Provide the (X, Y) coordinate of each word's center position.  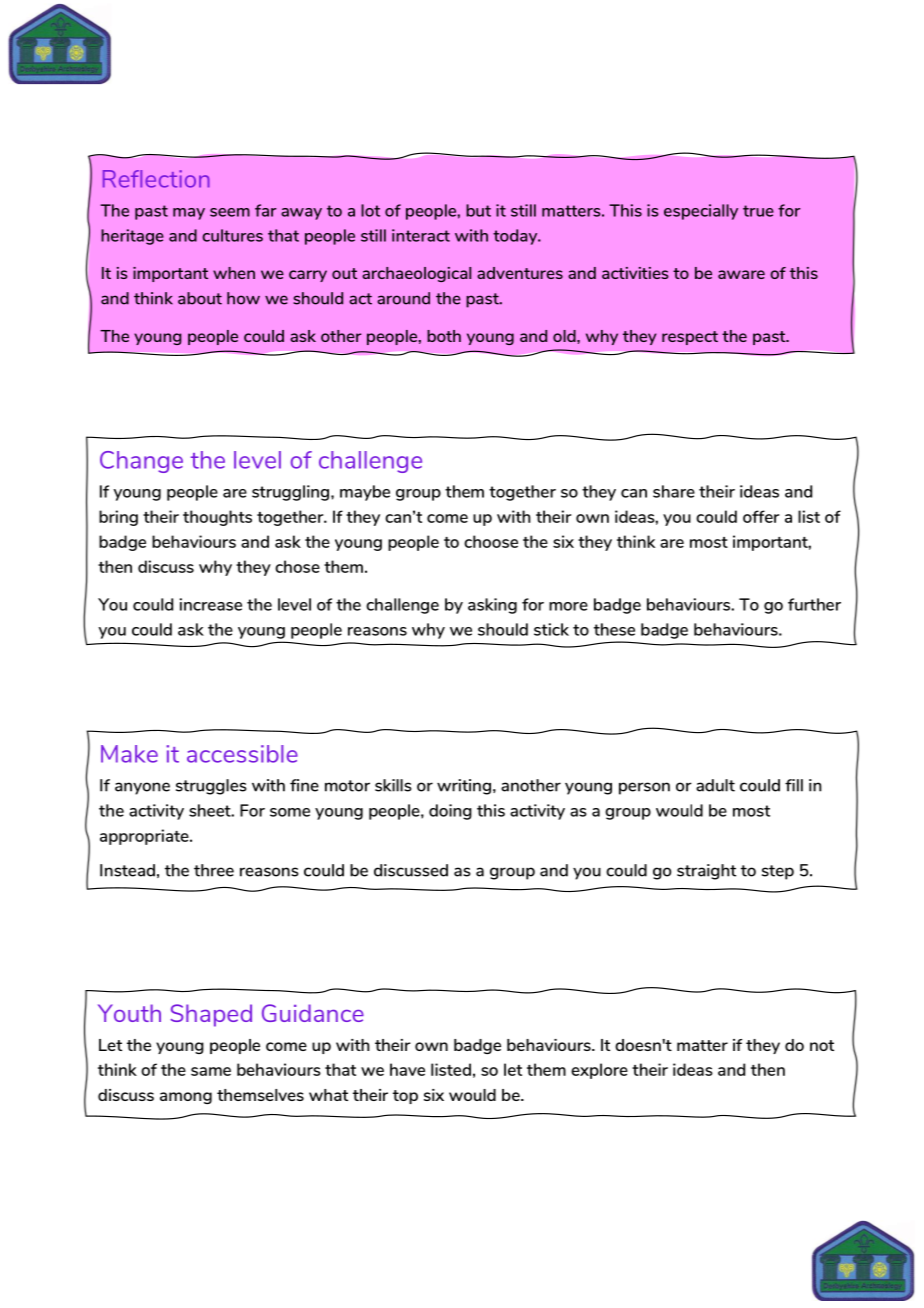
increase (211, 604)
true (758, 211)
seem (230, 212)
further (814, 604)
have (407, 1069)
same (211, 1071)
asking (492, 606)
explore (599, 1071)
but (478, 210)
